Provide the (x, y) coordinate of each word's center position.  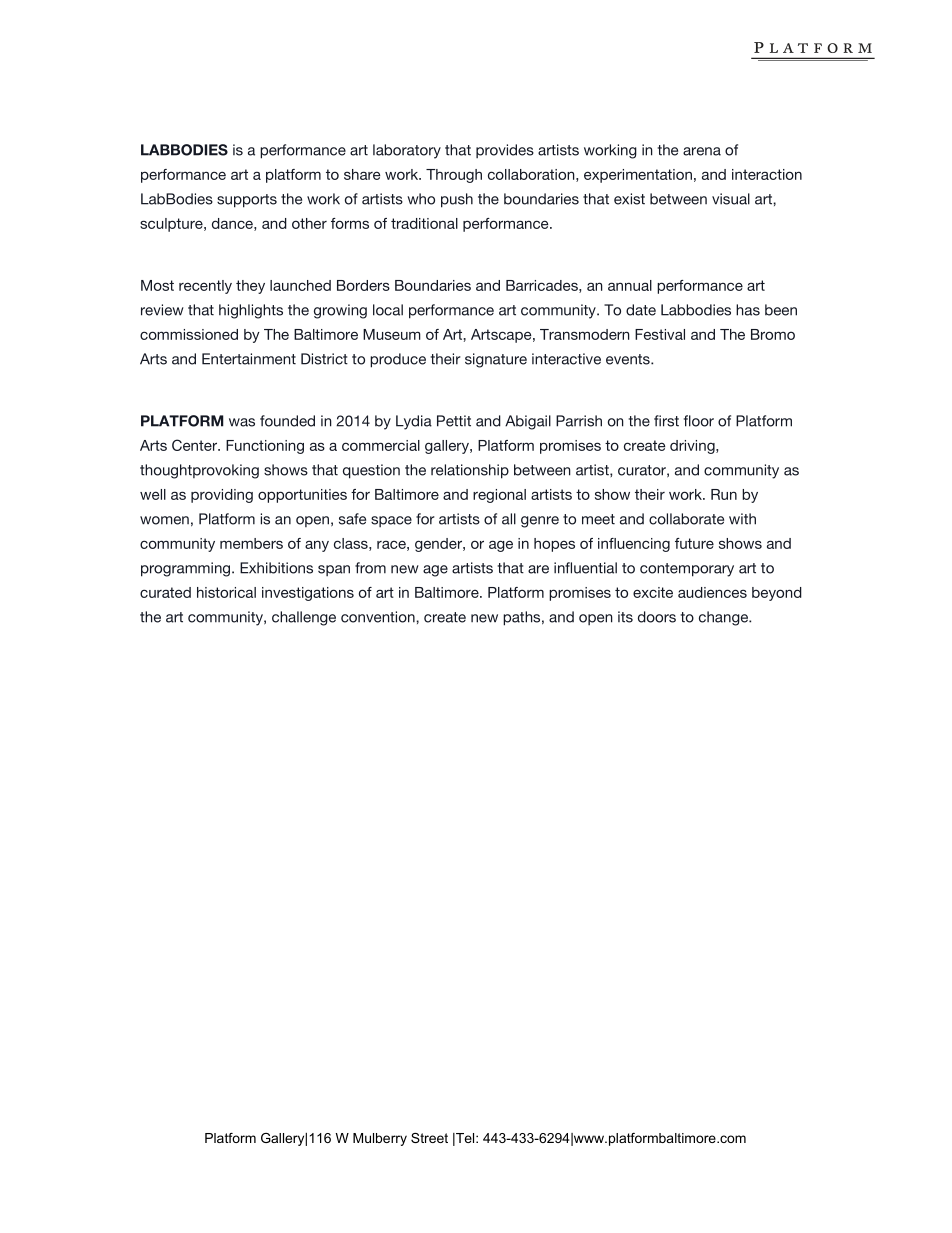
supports (247, 201)
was (242, 422)
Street (429, 1138)
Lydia (414, 422)
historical (226, 592)
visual (731, 199)
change (724, 618)
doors (657, 617)
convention (379, 617)
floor (699, 421)
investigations (308, 594)
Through (454, 176)
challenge (304, 618)
